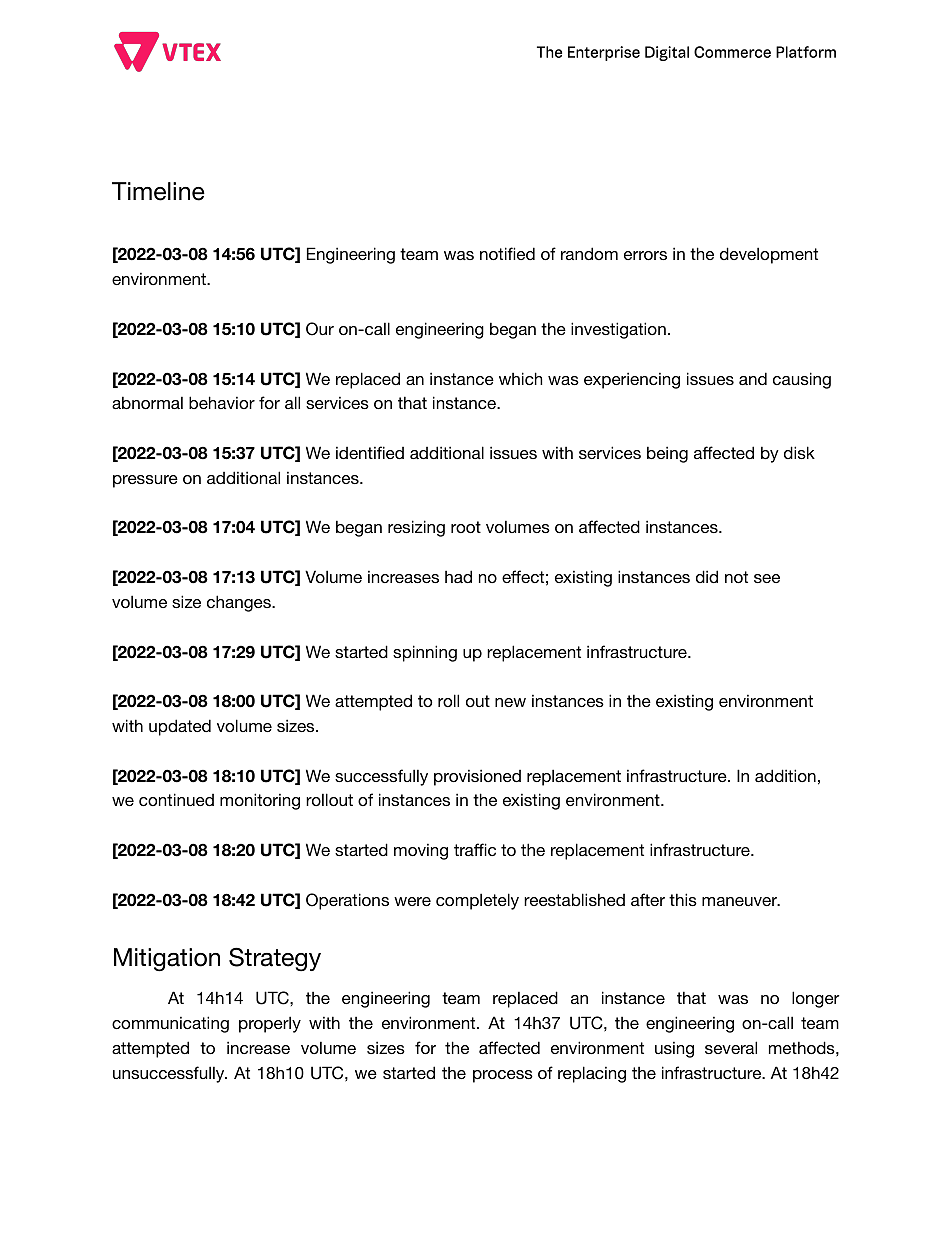 The width and height of the page is (952, 1233). Describe the element at coordinates (475, 849) in the page. I see `traffic` at that location.
